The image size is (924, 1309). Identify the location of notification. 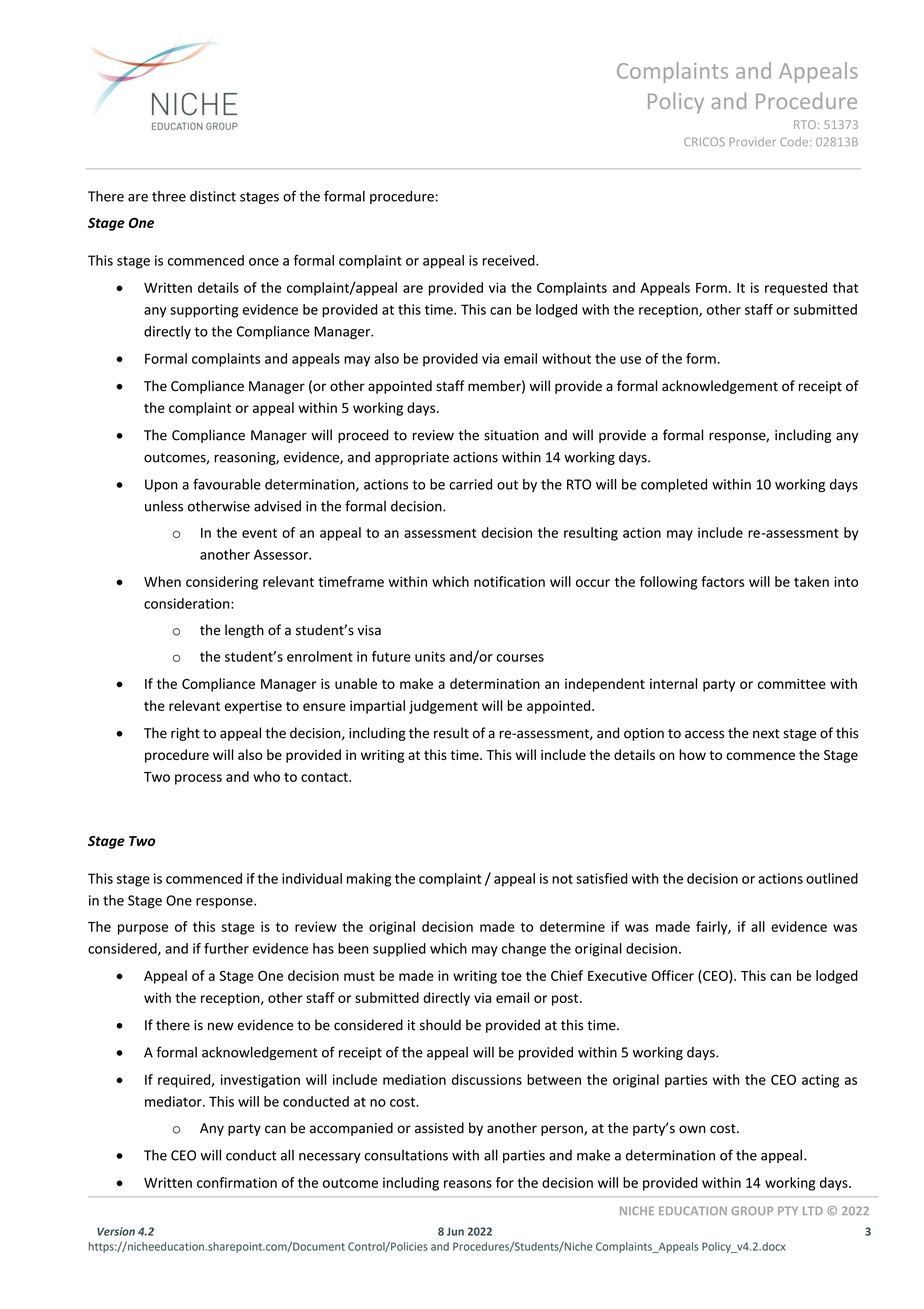
(509, 581).
